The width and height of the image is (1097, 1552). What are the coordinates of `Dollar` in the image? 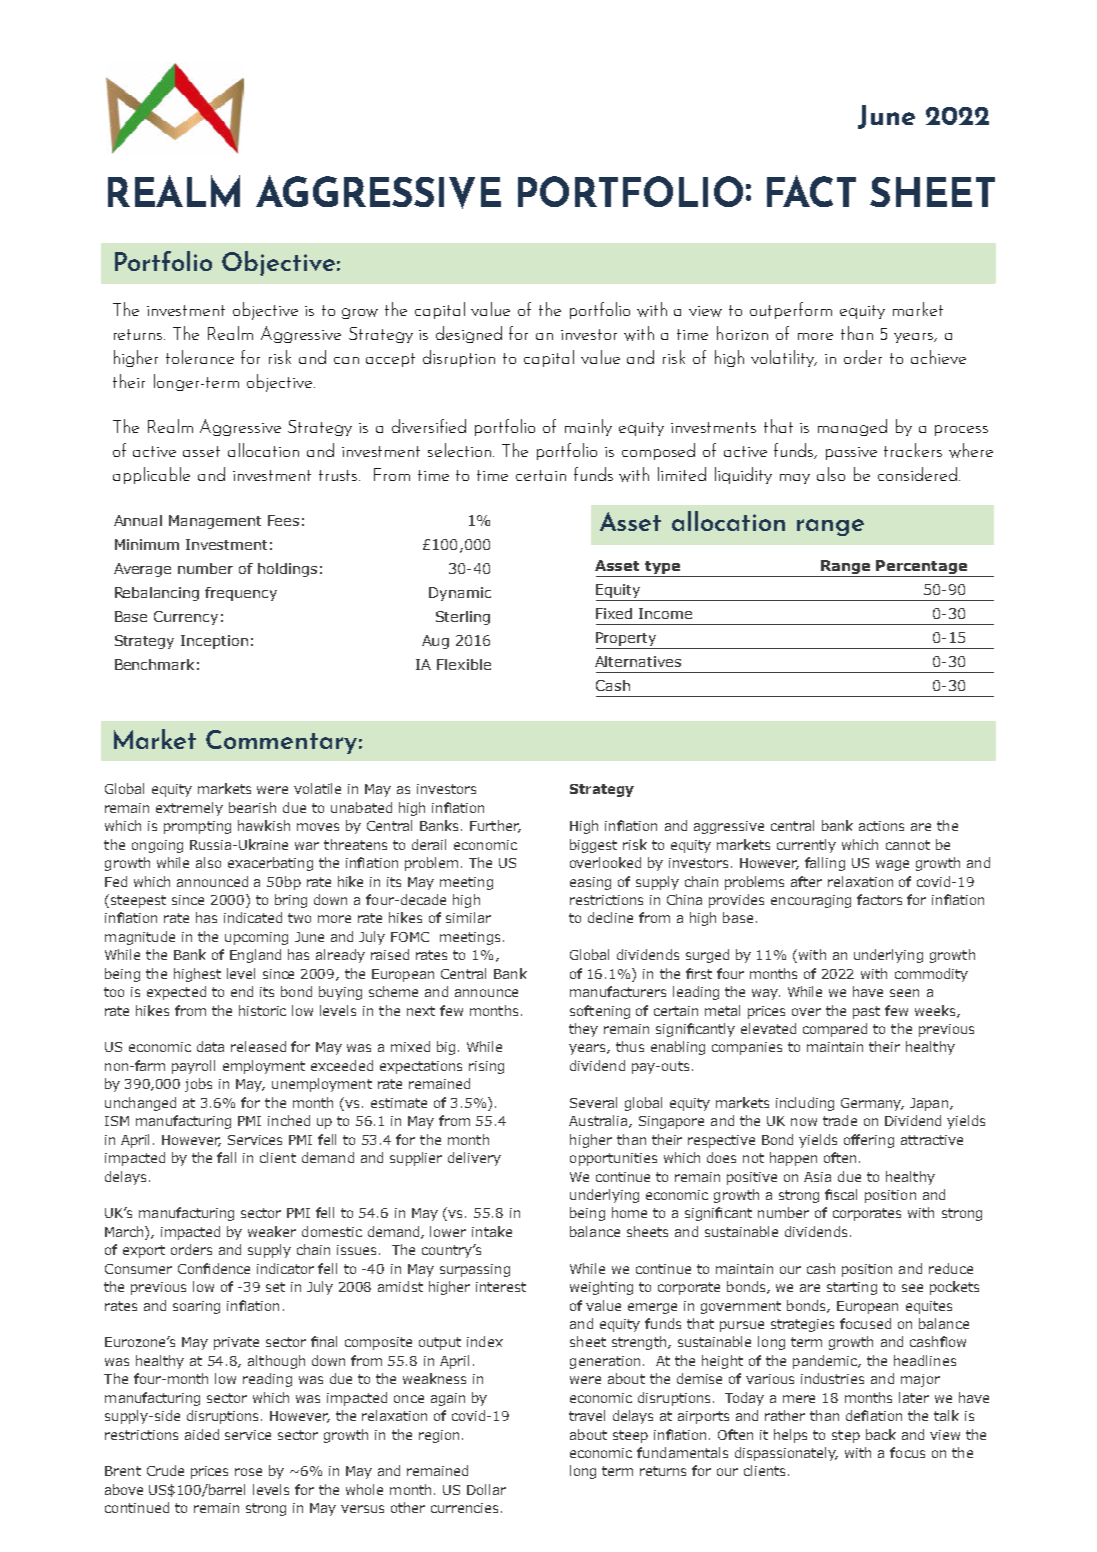 It's located at (486, 1489).
